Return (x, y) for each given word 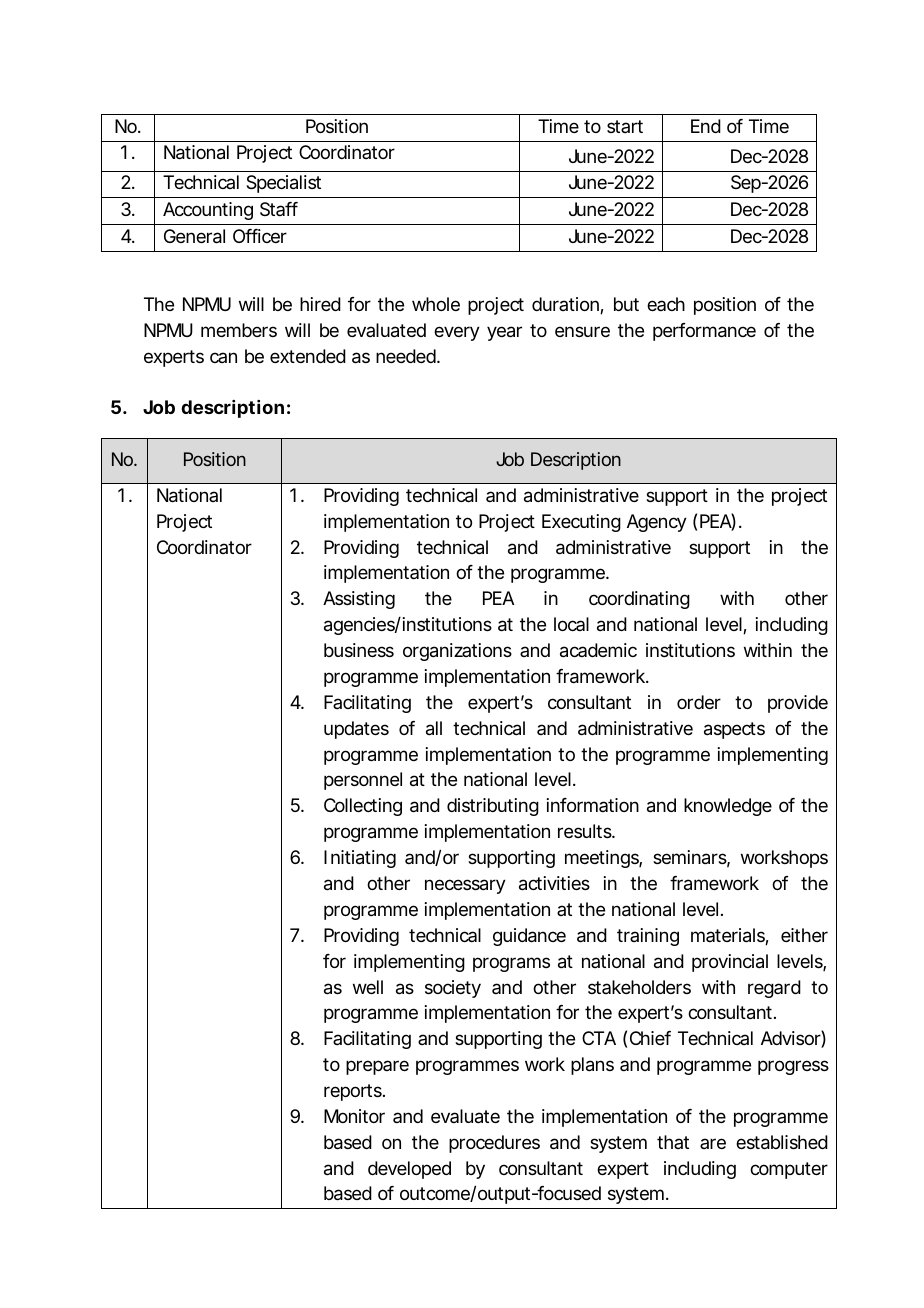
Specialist (283, 184)
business (359, 650)
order (699, 702)
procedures (494, 1144)
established (782, 1142)
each (666, 304)
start (625, 126)
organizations (457, 652)
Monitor (354, 1116)
